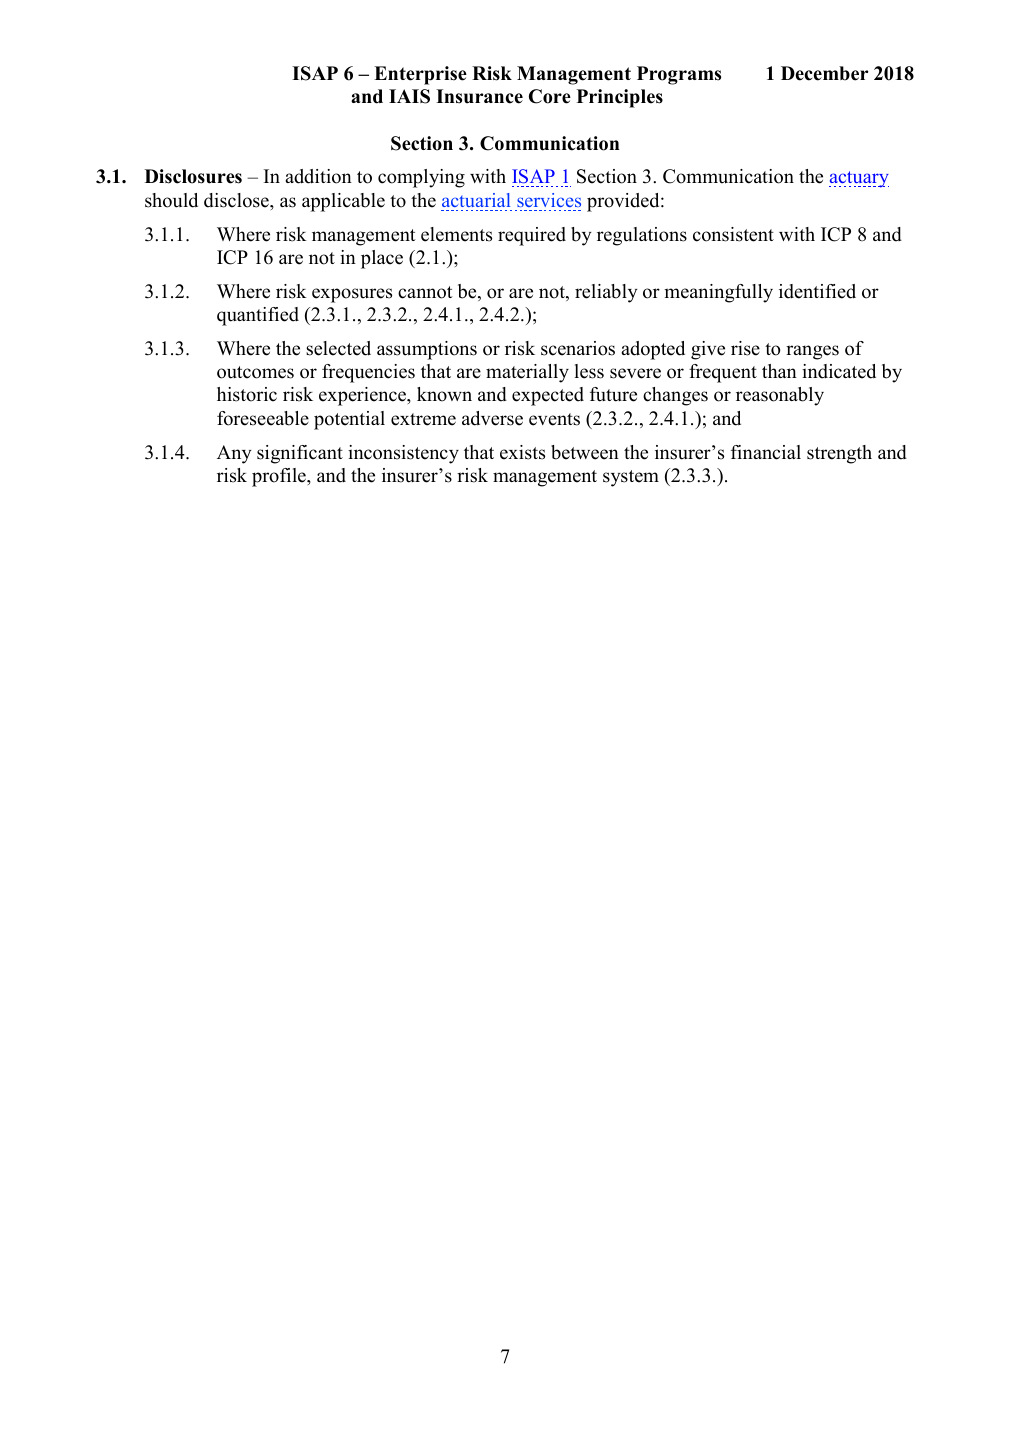 The width and height of the screenshot is (1011, 1429). Describe the element at coordinates (258, 316) in the screenshot. I see `quantified` at that location.
